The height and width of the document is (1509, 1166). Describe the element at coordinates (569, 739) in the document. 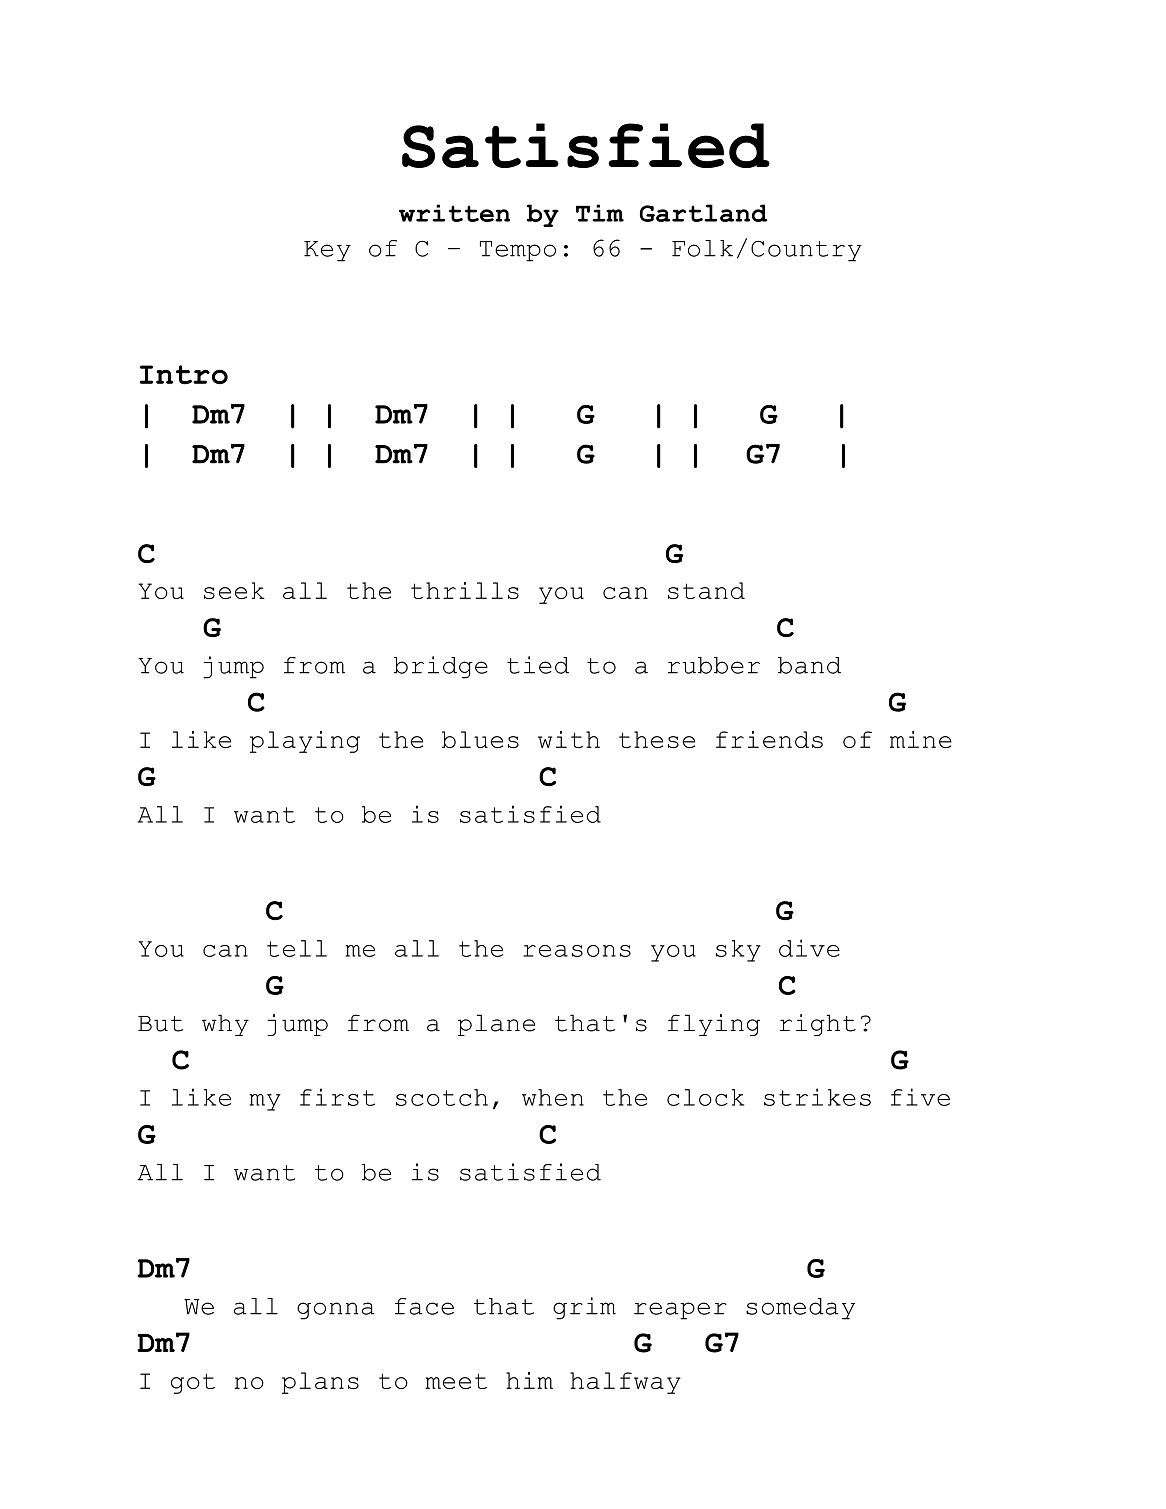

I see `with` at that location.
